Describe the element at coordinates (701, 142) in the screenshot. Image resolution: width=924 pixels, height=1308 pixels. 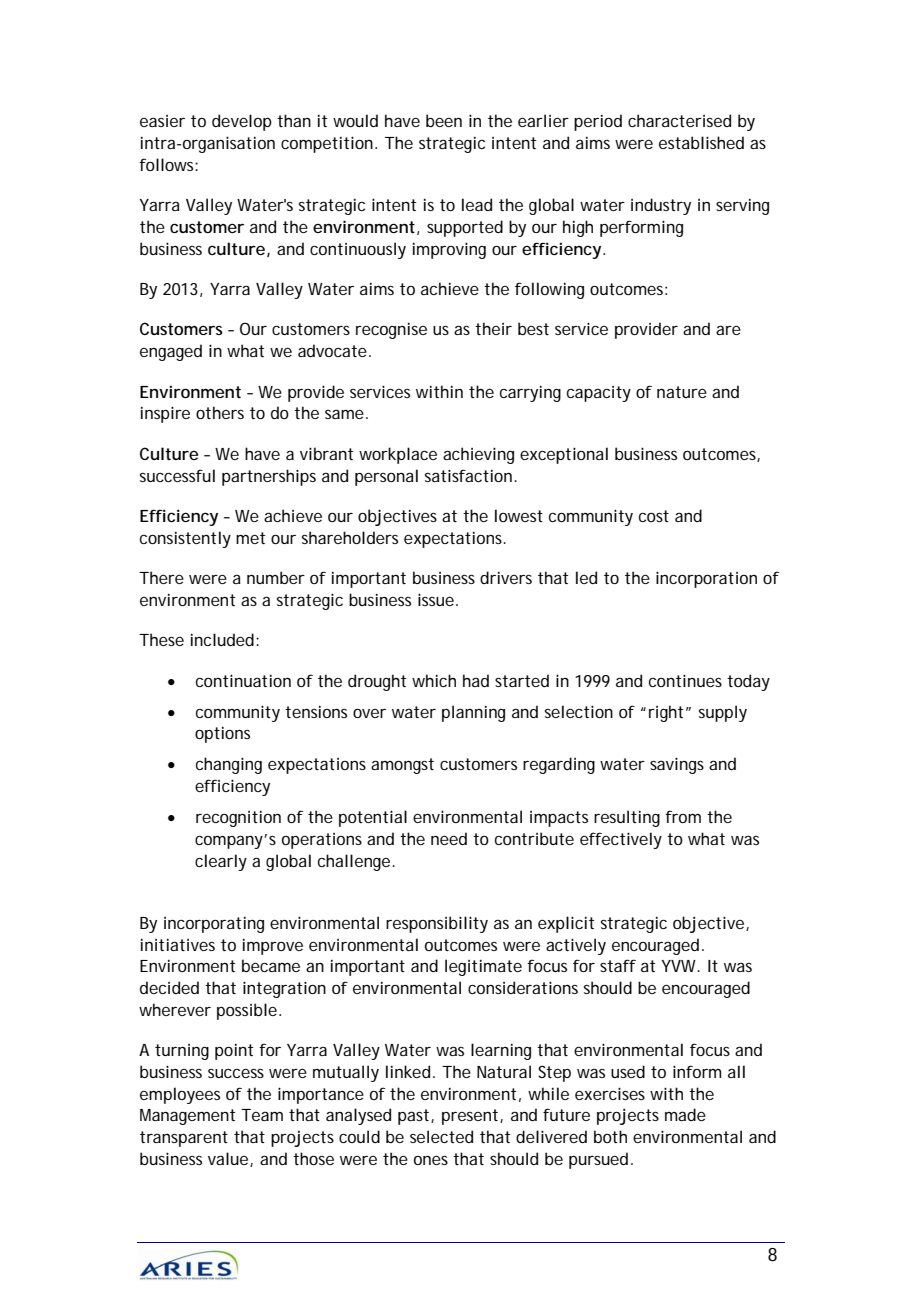
I see `established` at that location.
